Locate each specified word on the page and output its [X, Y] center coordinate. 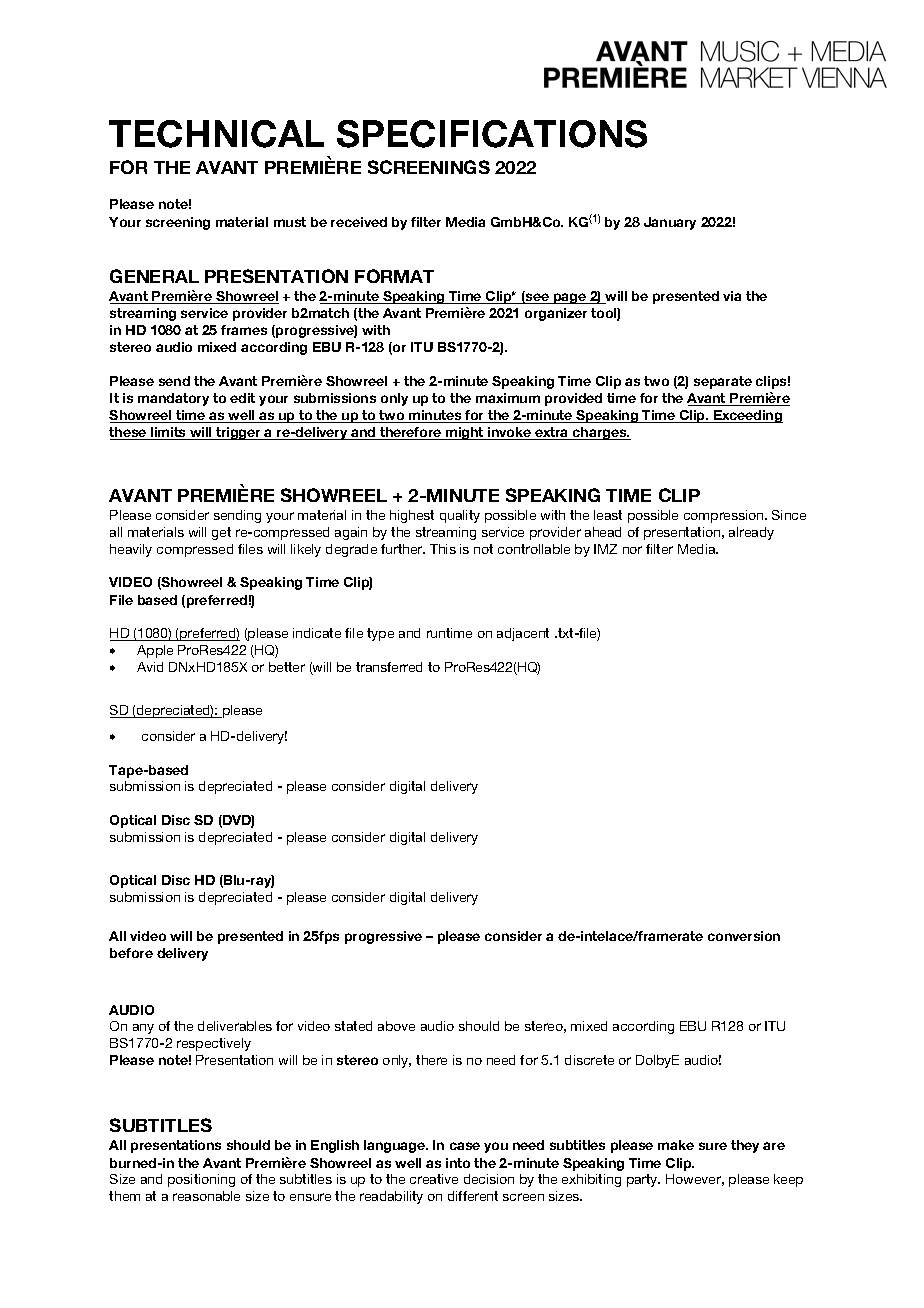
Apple [155, 651]
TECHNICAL [216, 134]
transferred [389, 667]
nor [632, 550]
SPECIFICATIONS [492, 134]
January [670, 223]
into [458, 1163]
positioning [201, 1180]
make [676, 1145]
